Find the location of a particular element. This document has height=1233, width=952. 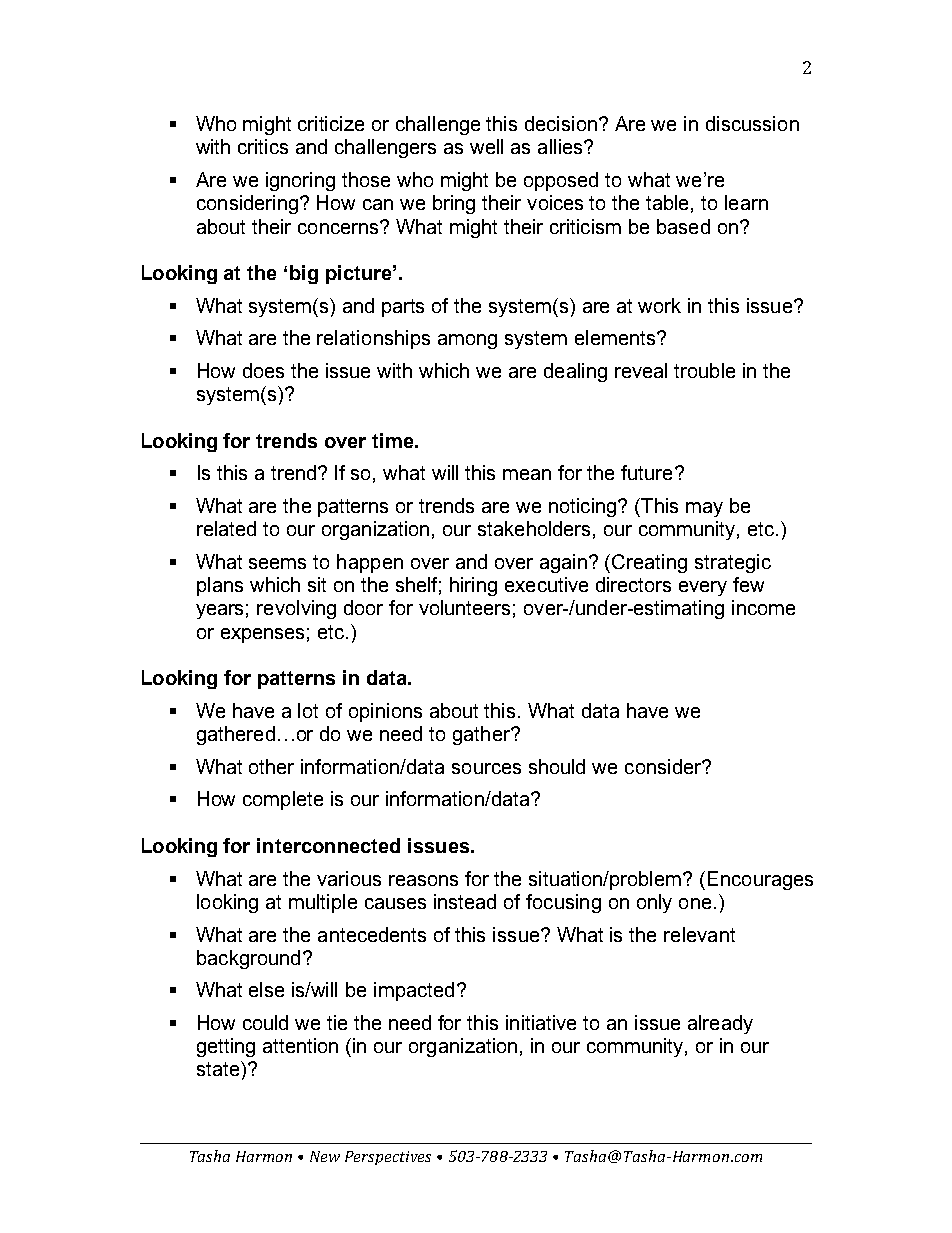

may is located at coordinates (704, 509).
